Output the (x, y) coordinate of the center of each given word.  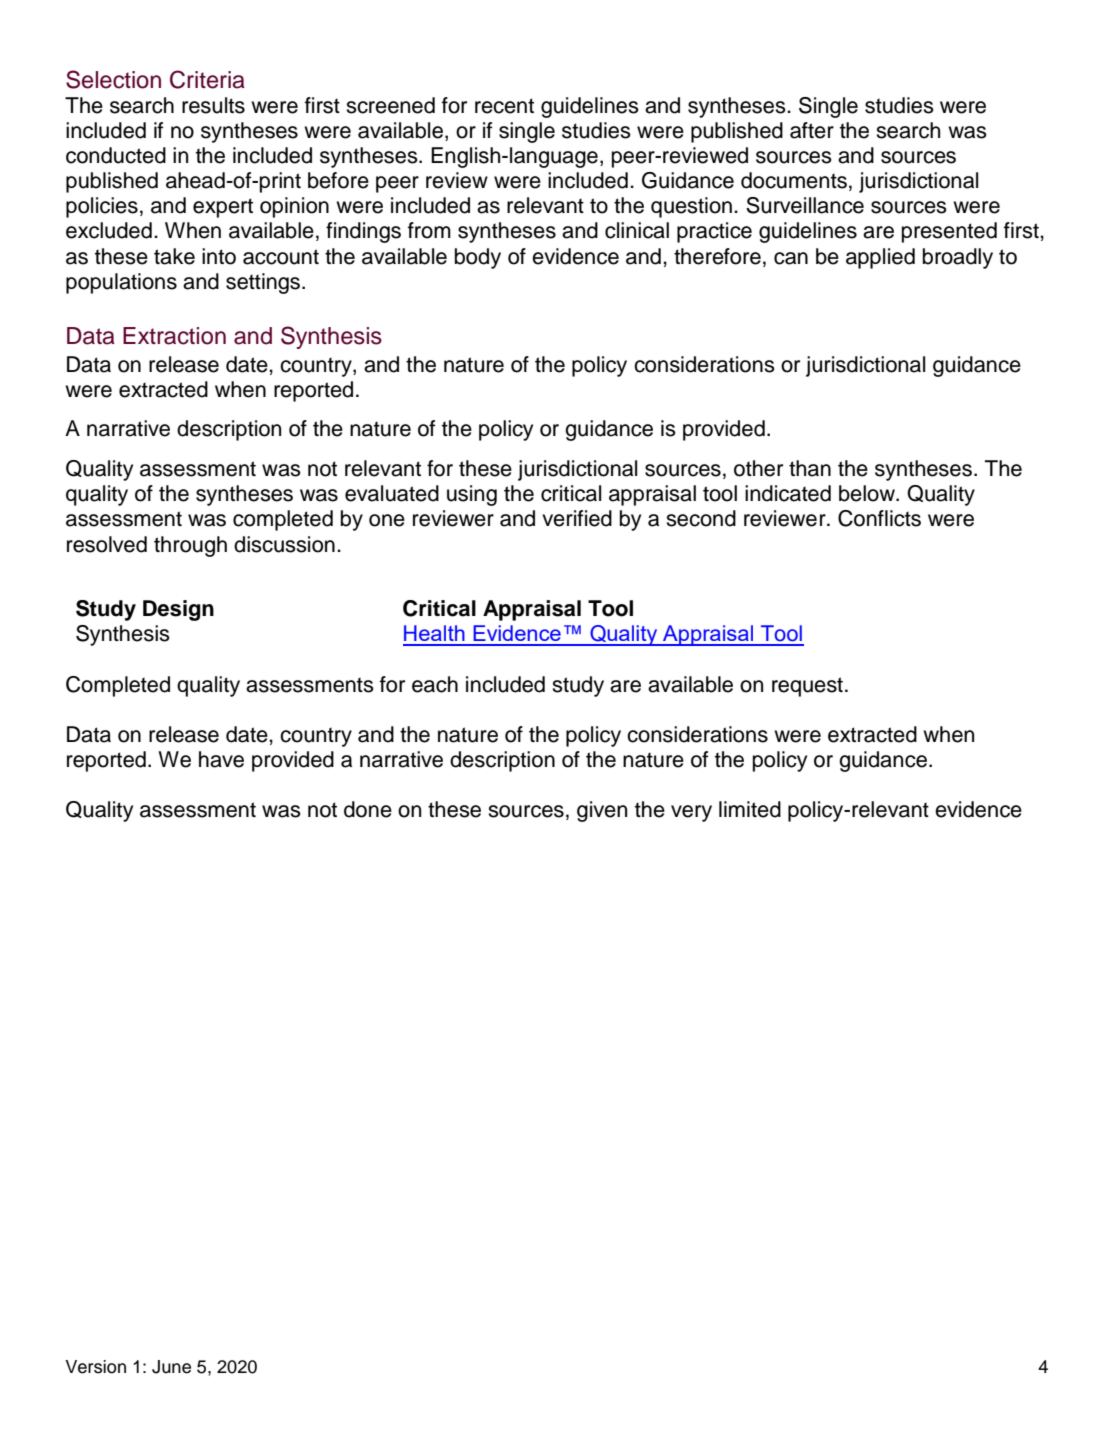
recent (504, 106)
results (213, 105)
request (807, 687)
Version (95, 1367)
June (171, 1367)
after (812, 130)
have (221, 759)
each (435, 684)
